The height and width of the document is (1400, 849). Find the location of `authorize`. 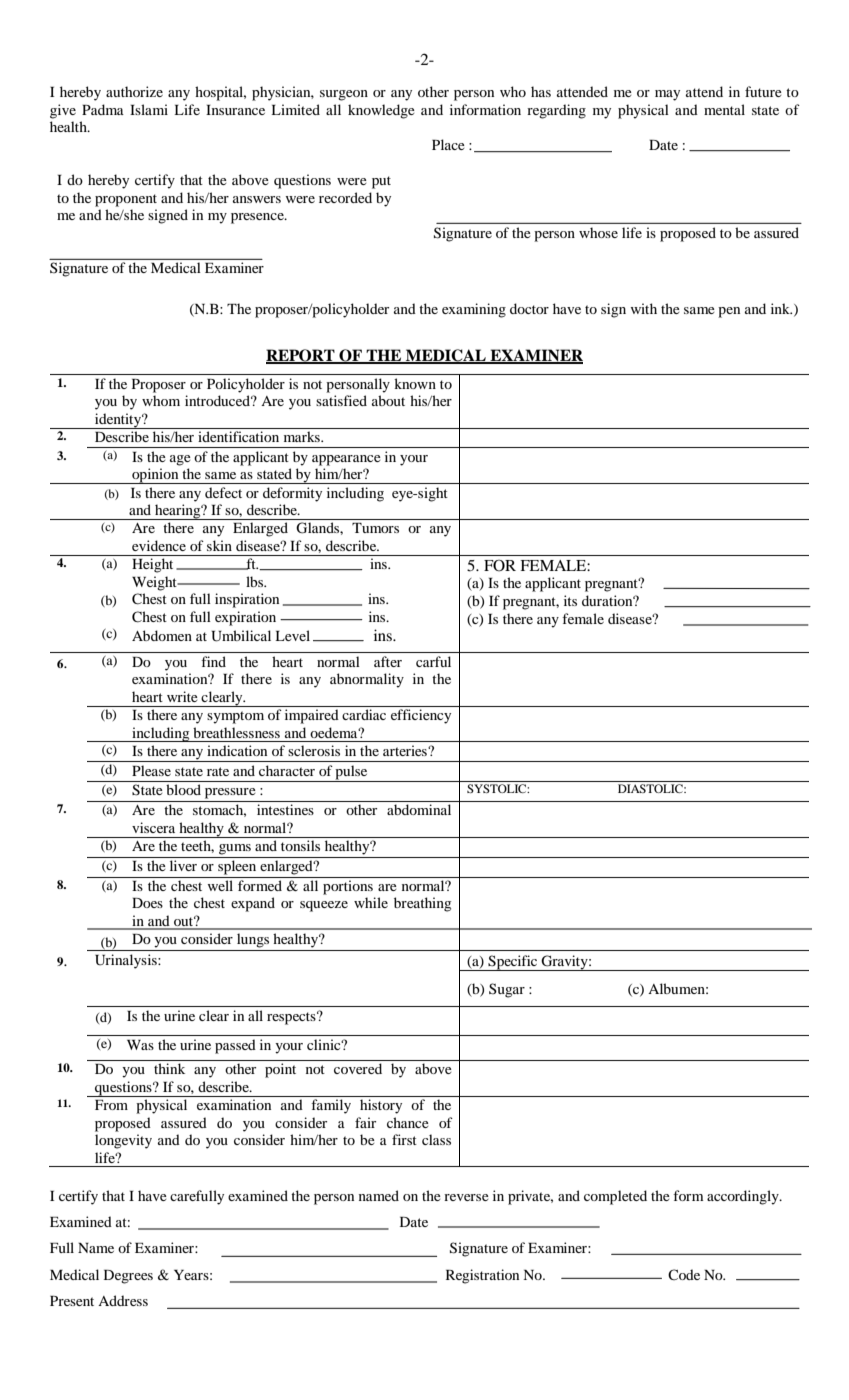

authorize is located at coordinates (134, 91).
